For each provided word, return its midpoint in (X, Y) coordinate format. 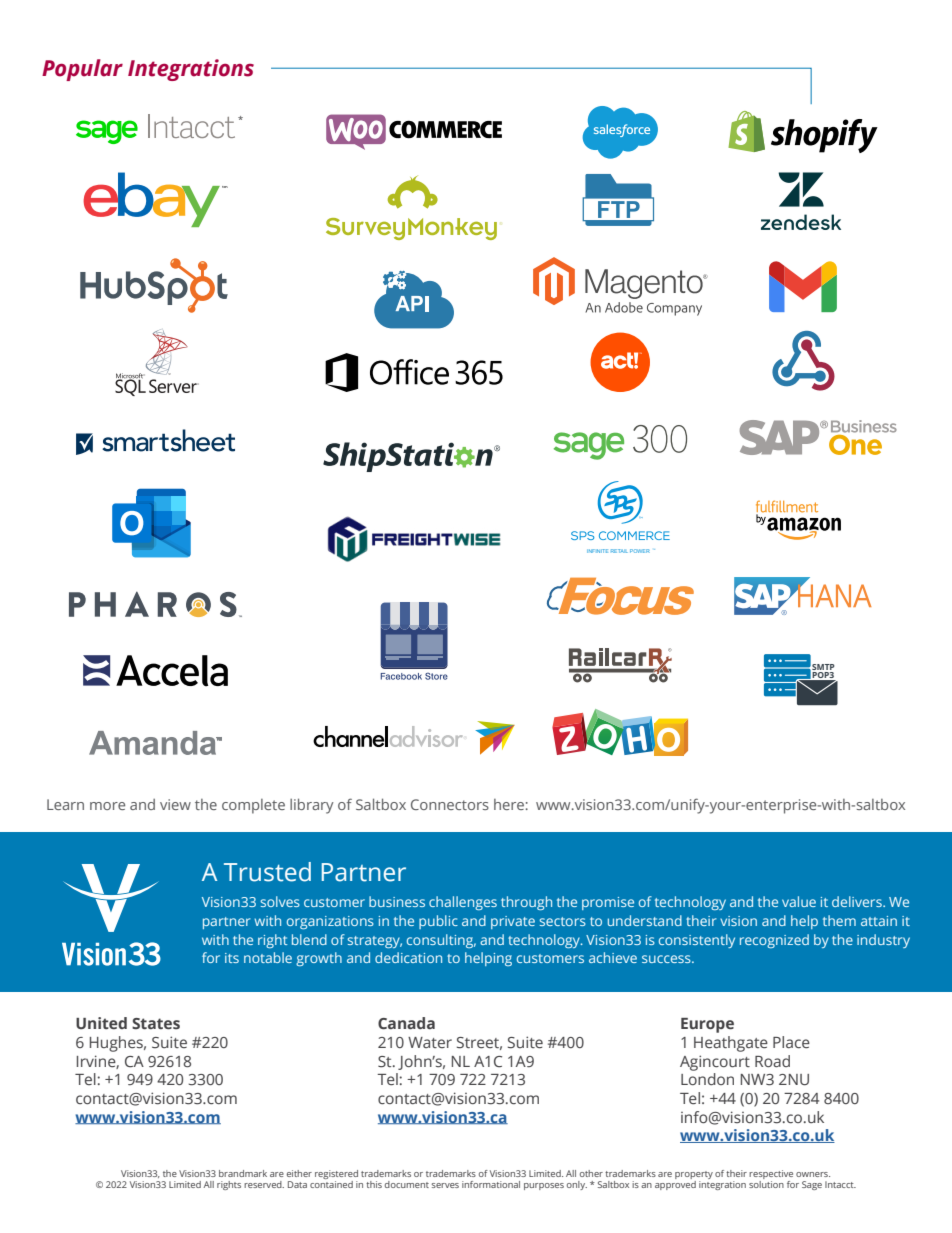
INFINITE (597, 551)
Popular (82, 70)
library (312, 806)
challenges (463, 903)
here (509, 804)
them (839, 920)
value (799, 901)
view (175, 804)
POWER (640, 551)
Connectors (450, 804)
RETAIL (619, 551)
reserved (264, 1184)
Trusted (267, 872)
